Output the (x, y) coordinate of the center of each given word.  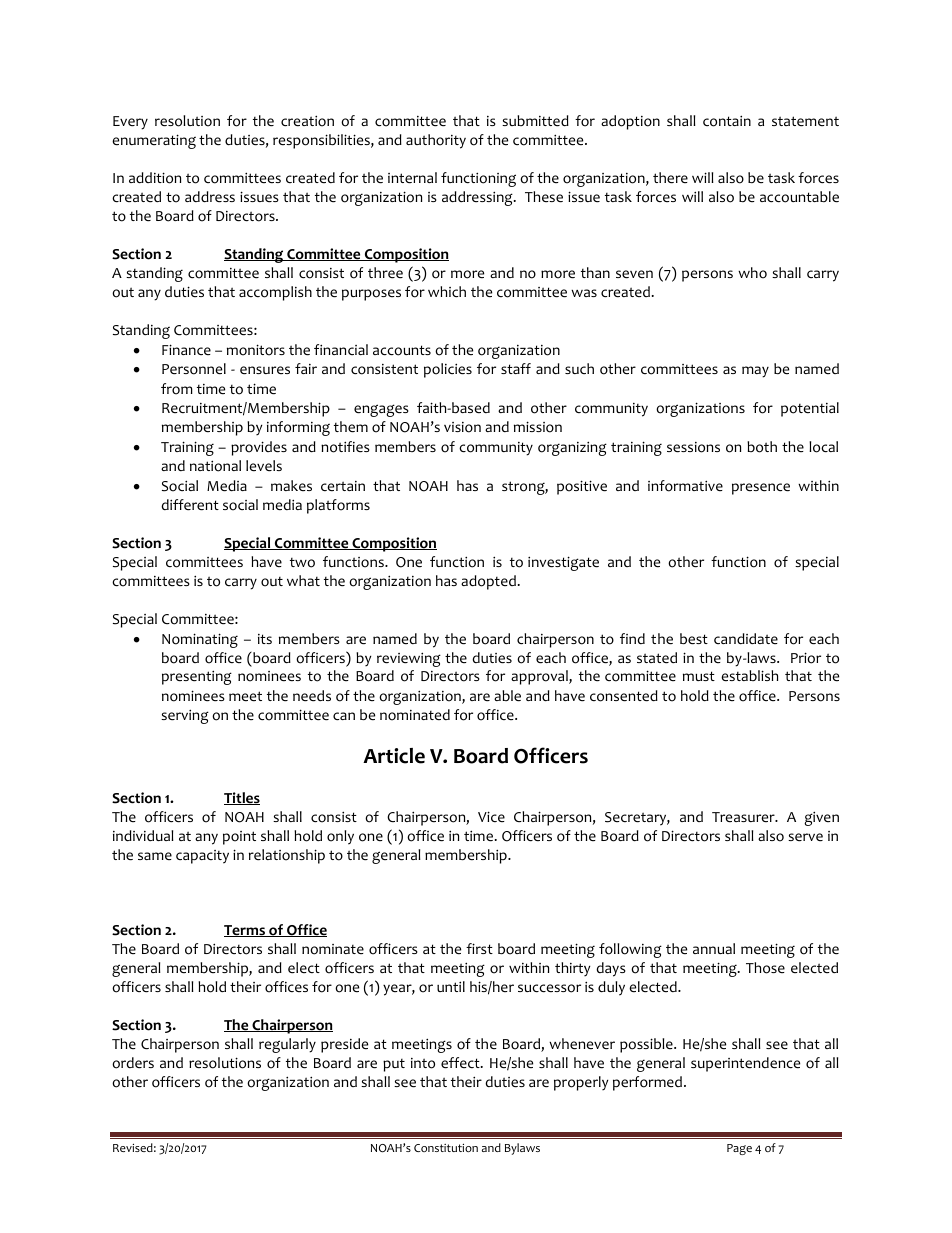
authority (436, 141)
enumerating (154, 141)
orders (133, 1063)
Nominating (200, 640)
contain (727, 121)
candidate (746, 639)
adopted (488, 582)
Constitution (446, 1147)
